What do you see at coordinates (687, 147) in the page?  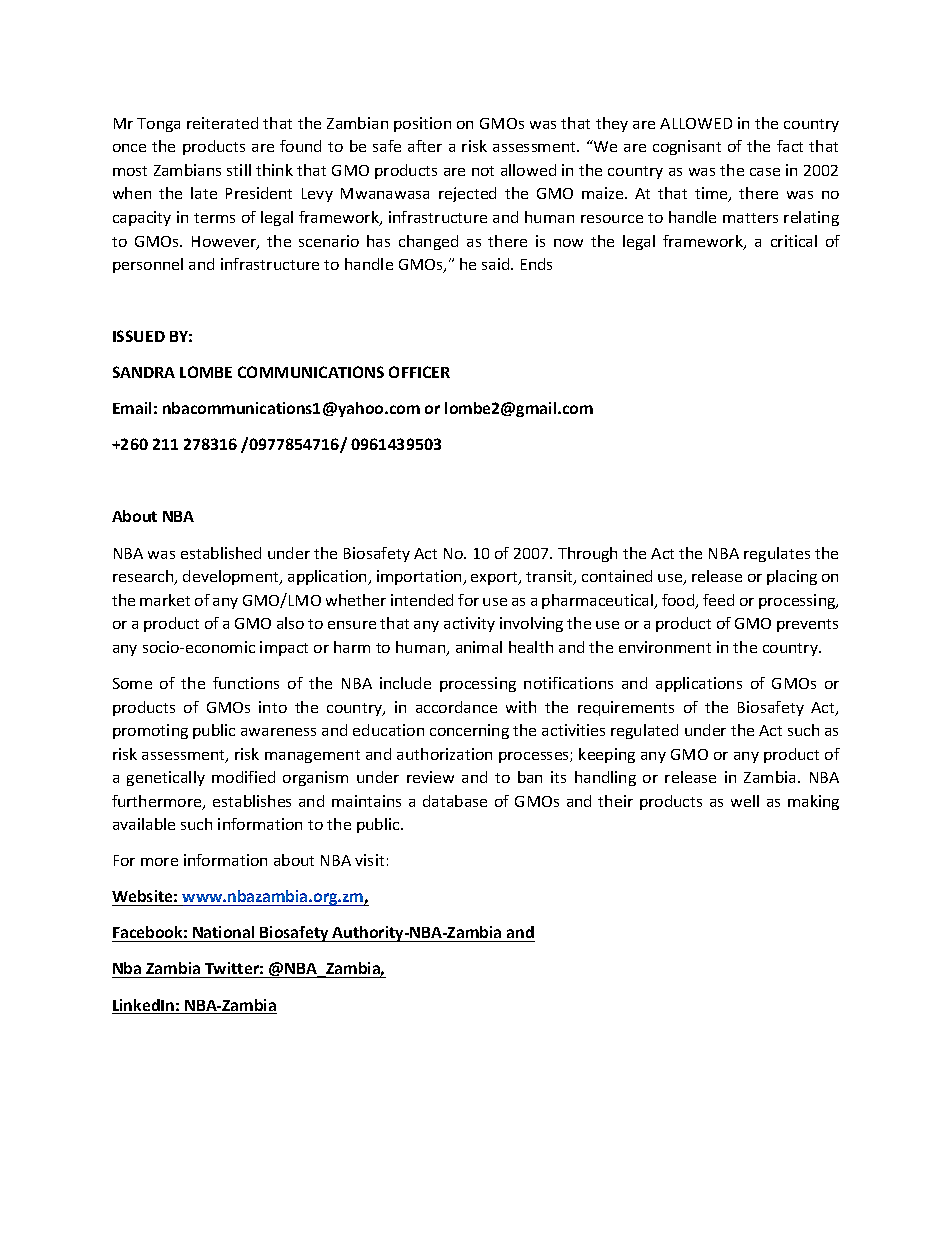 I see `cognisant` at bounding box center [687, 147].
